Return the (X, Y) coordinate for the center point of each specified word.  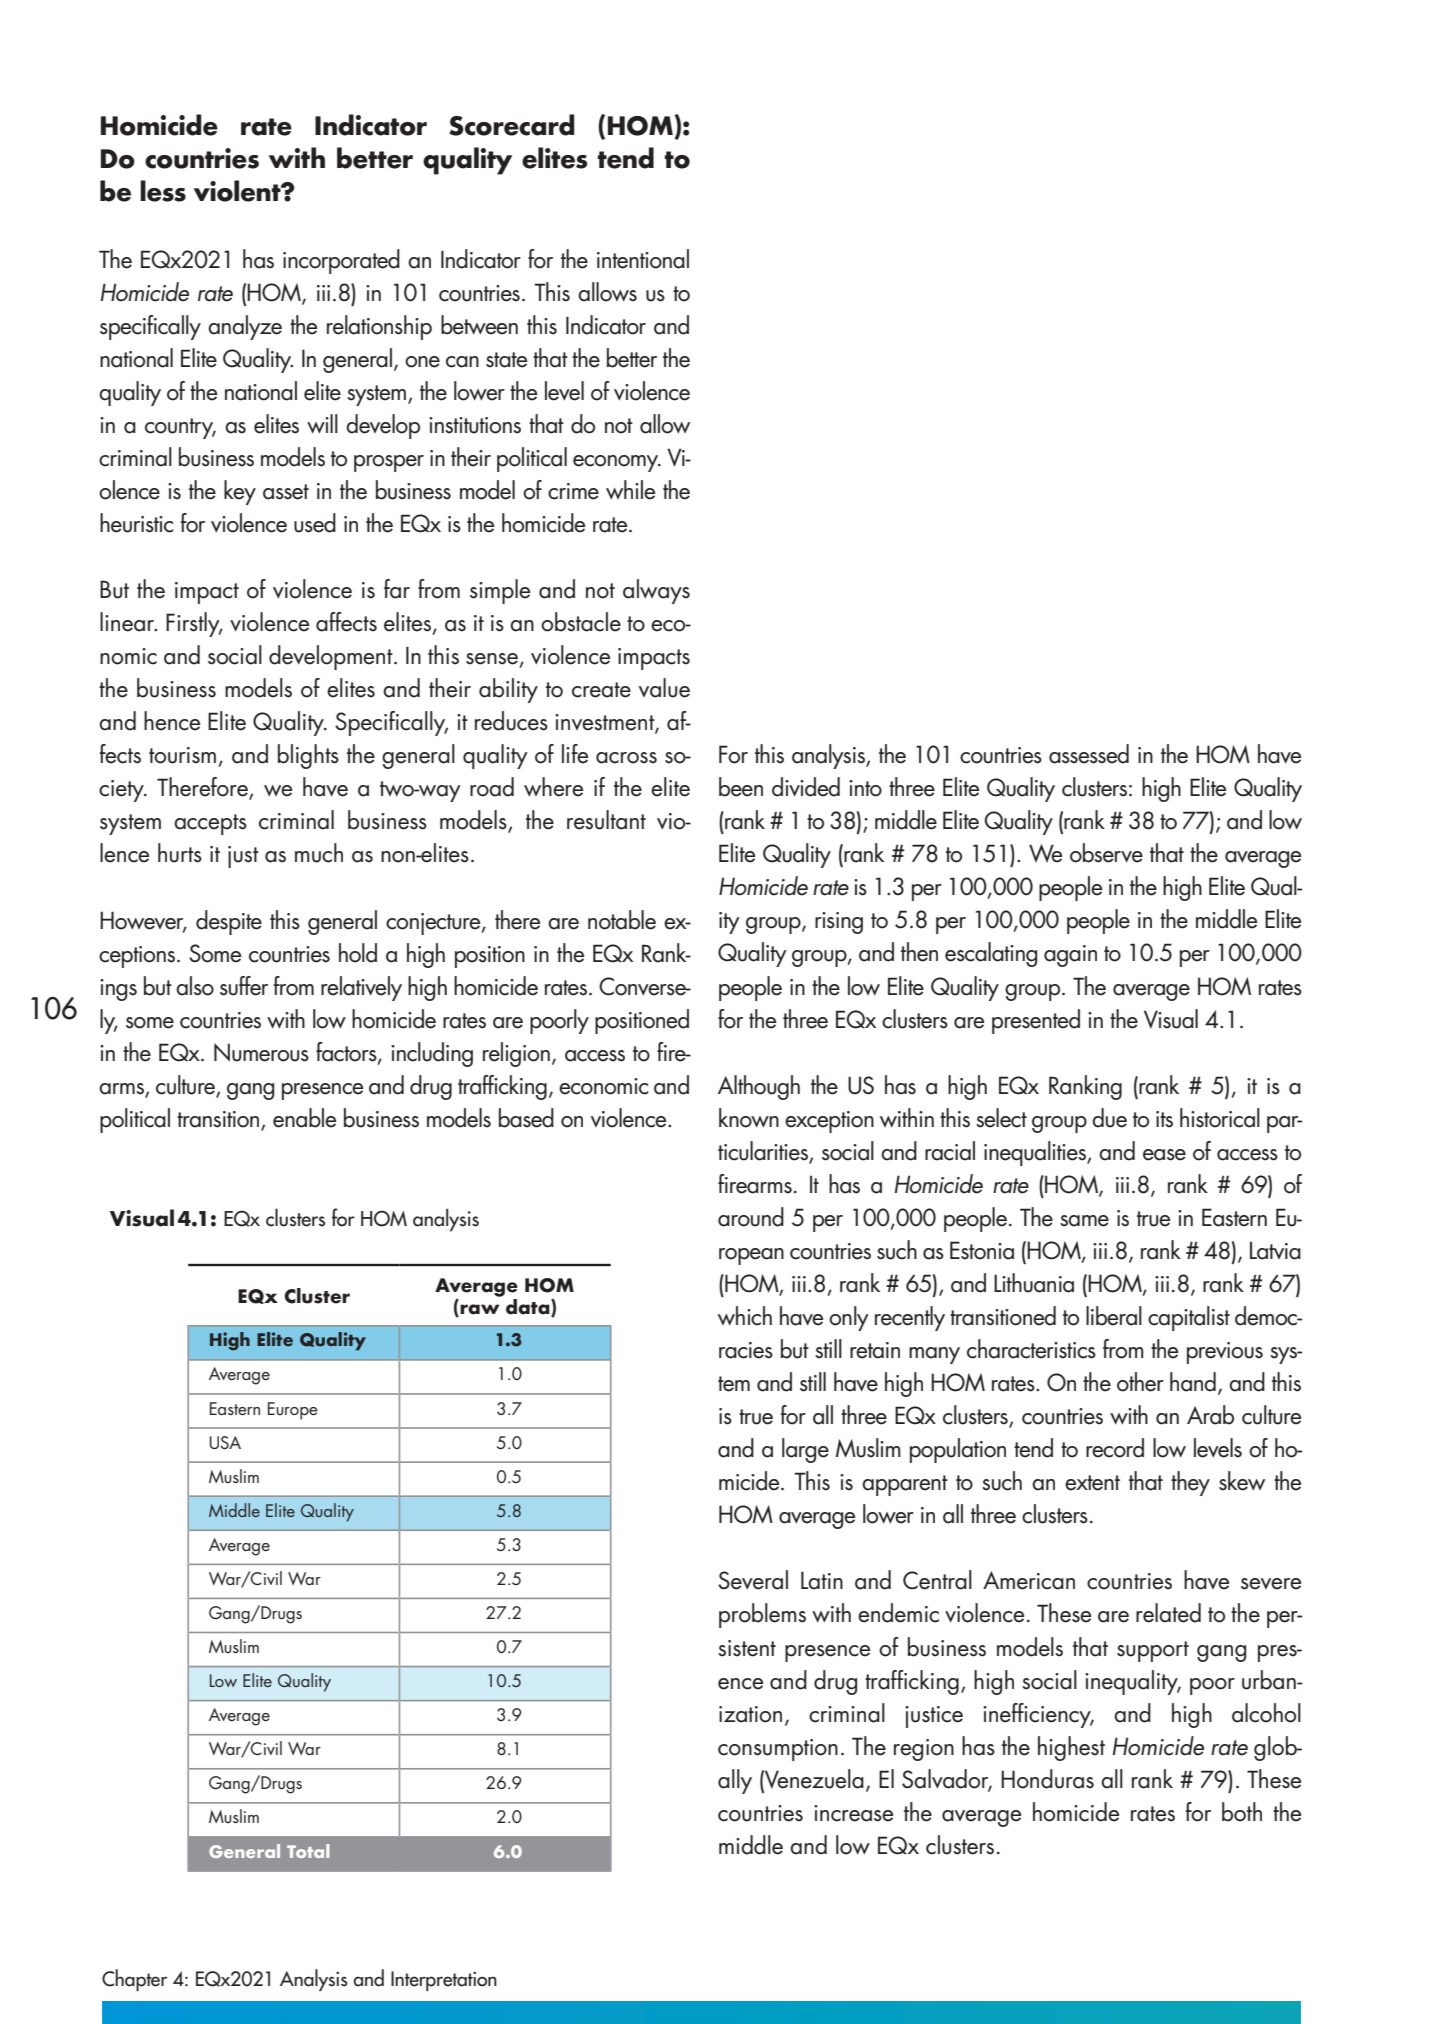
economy (617, 463)
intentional (643, 259)
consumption (778, 1750)
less (163, 191)
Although (759, 1087)
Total (308, 1851)
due (1109, 1118)
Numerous (261, 1052)
